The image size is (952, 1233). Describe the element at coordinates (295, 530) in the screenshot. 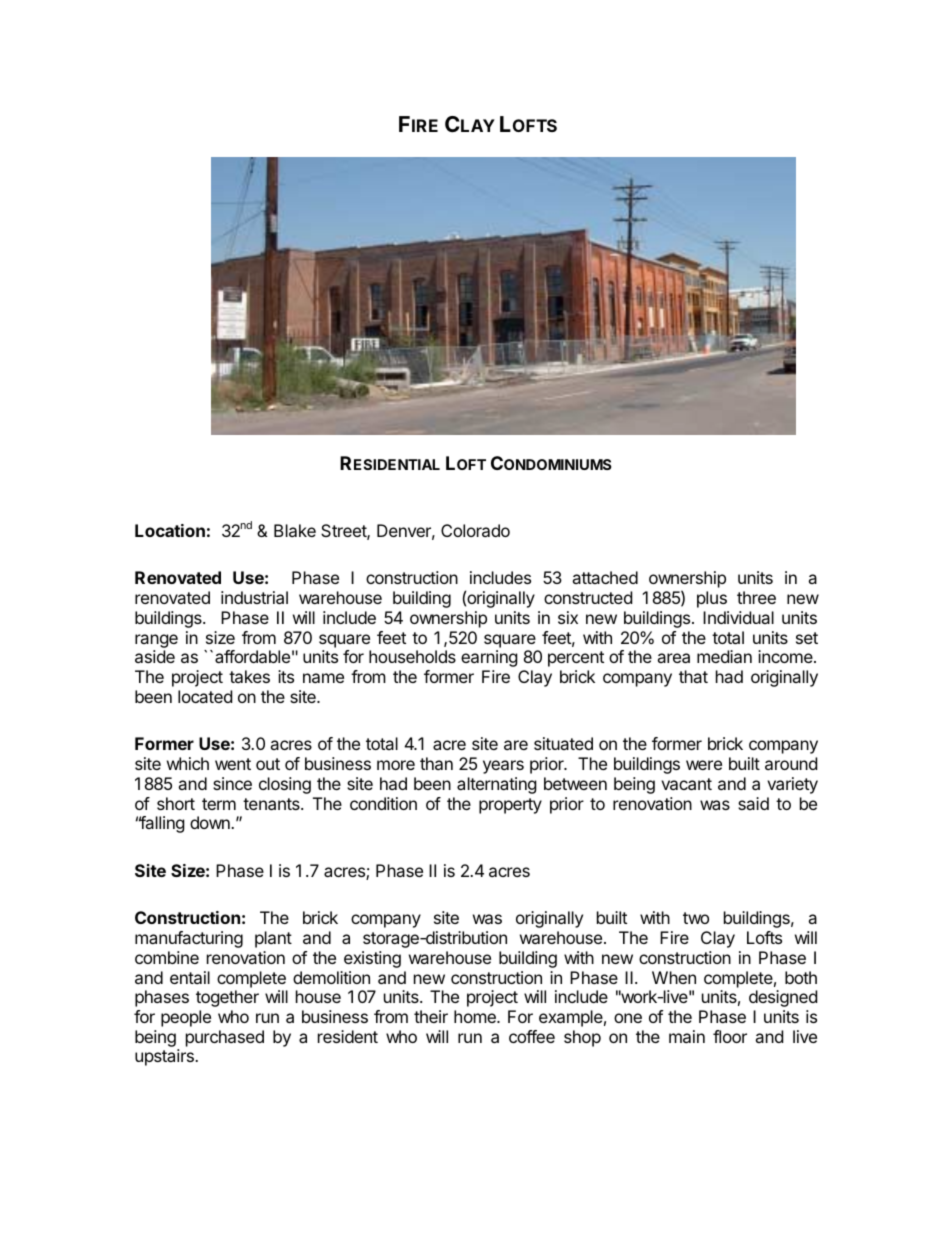

I see `Blake` at that location.
